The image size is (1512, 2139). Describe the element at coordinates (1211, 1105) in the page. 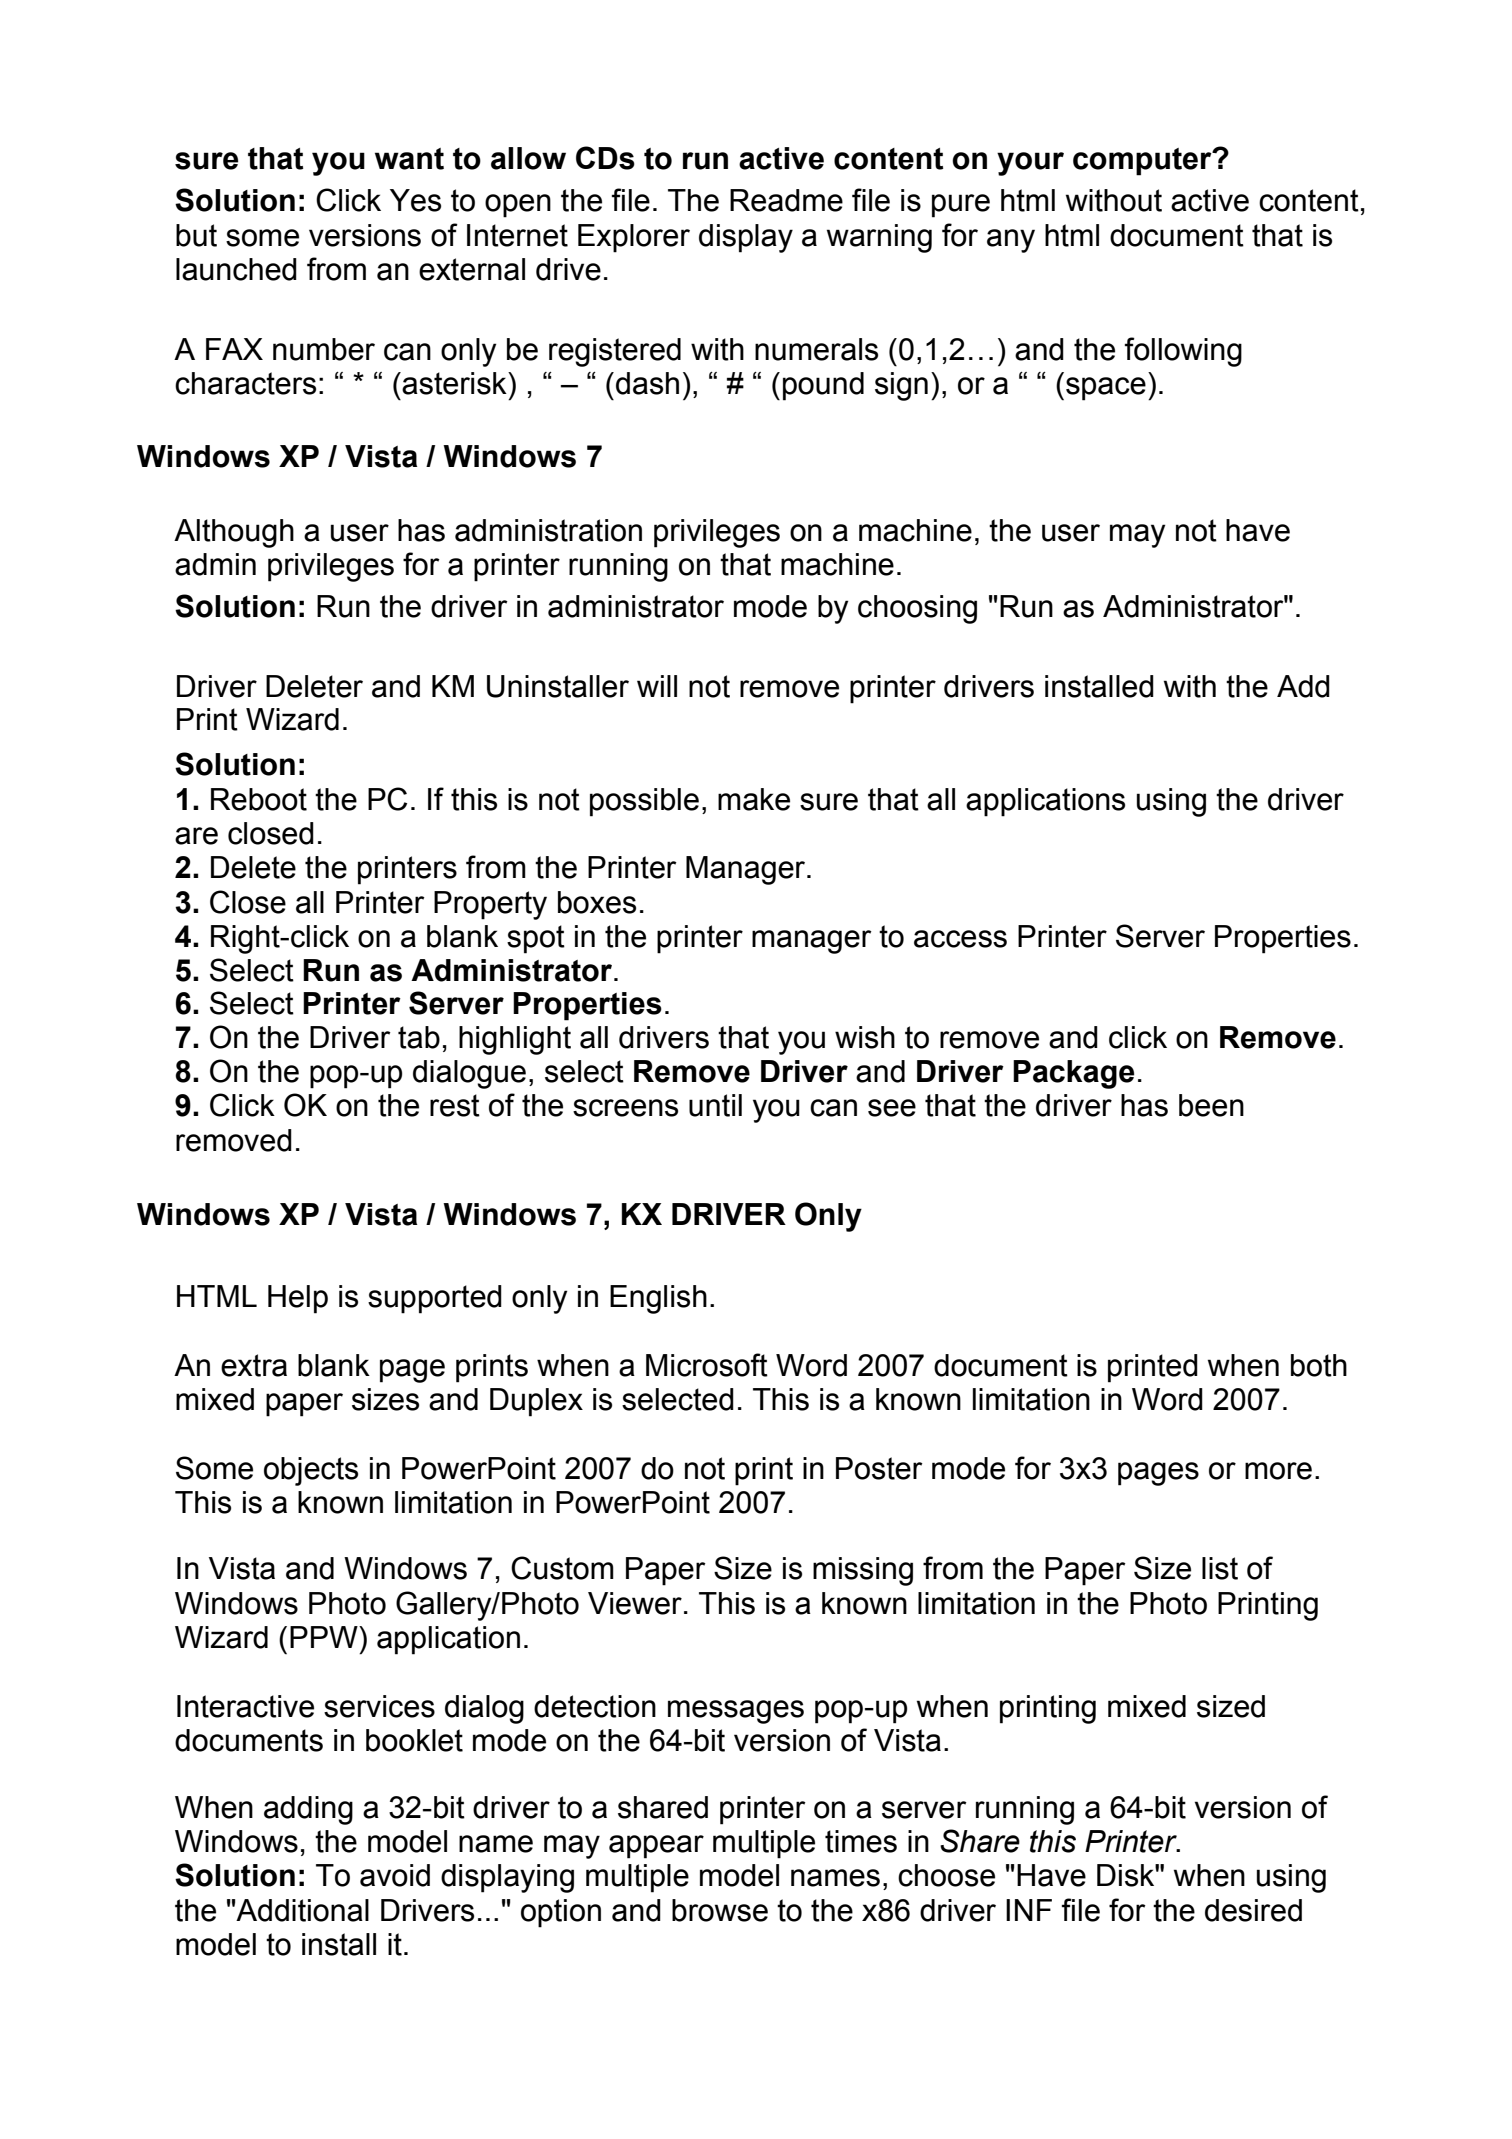

I see `been` at that location.
